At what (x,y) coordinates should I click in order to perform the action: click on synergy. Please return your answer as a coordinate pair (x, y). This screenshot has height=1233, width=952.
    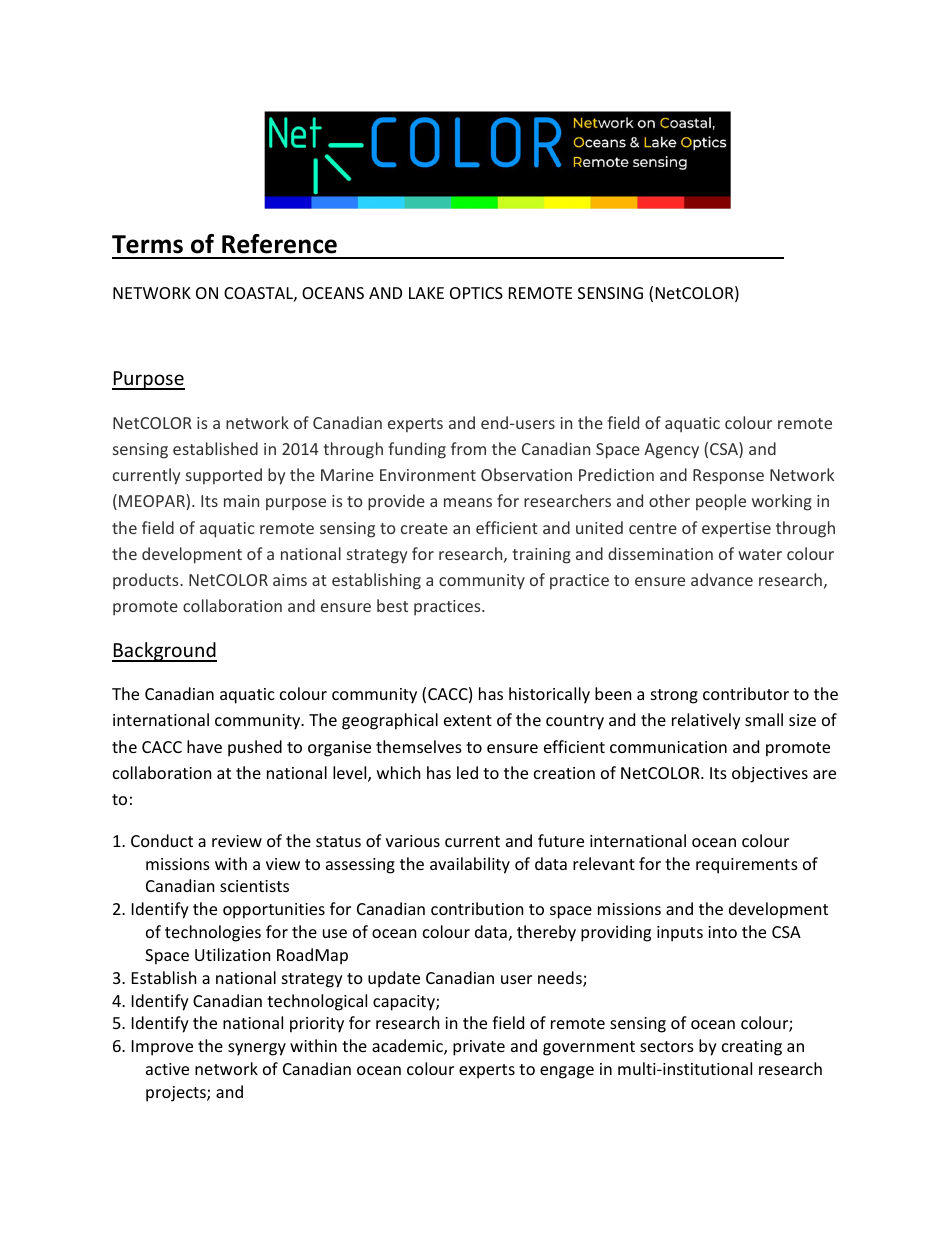
    Looking at the image, I should click on (257, 1049).
